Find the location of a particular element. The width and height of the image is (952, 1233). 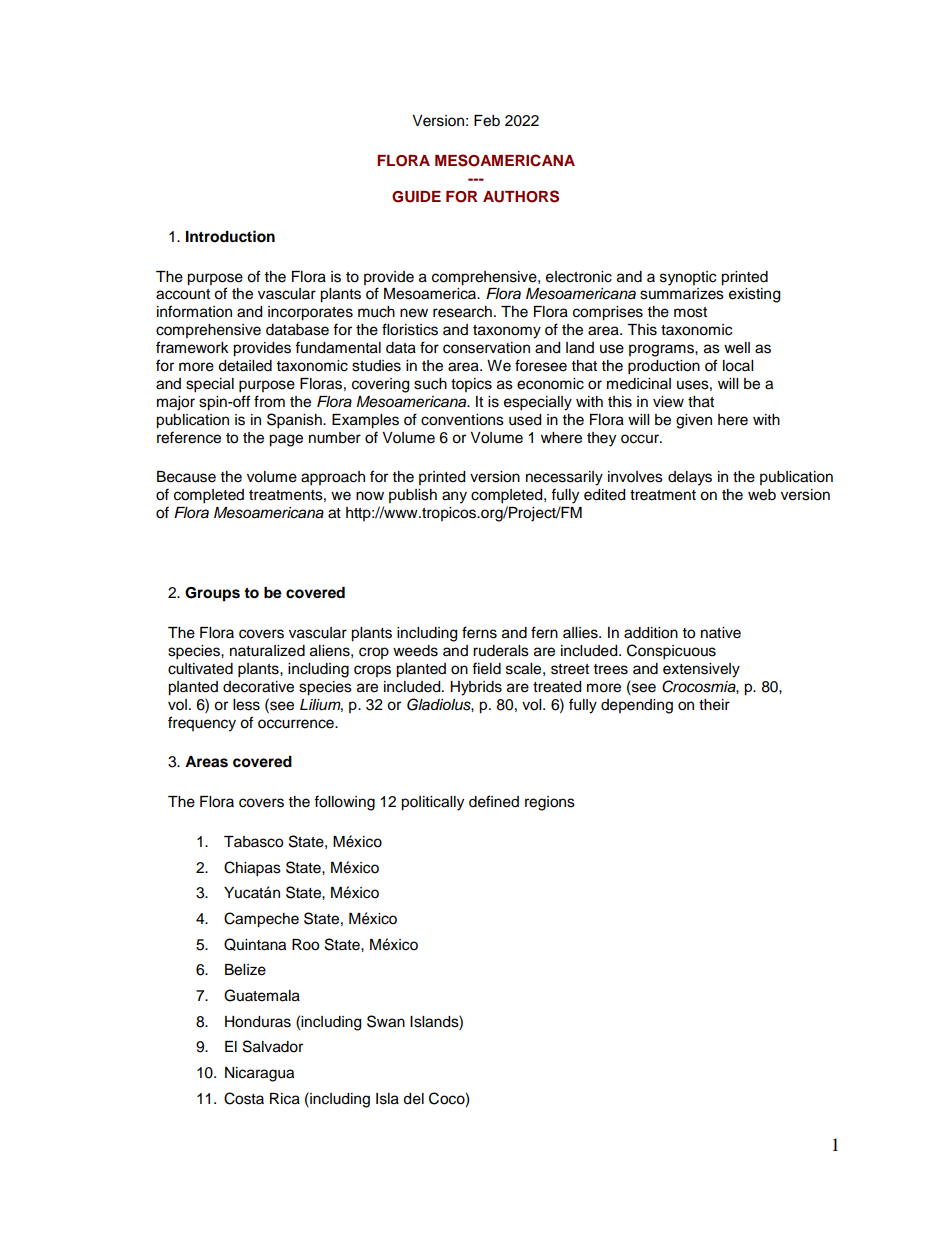

native is located at coordinates (721, 633).
